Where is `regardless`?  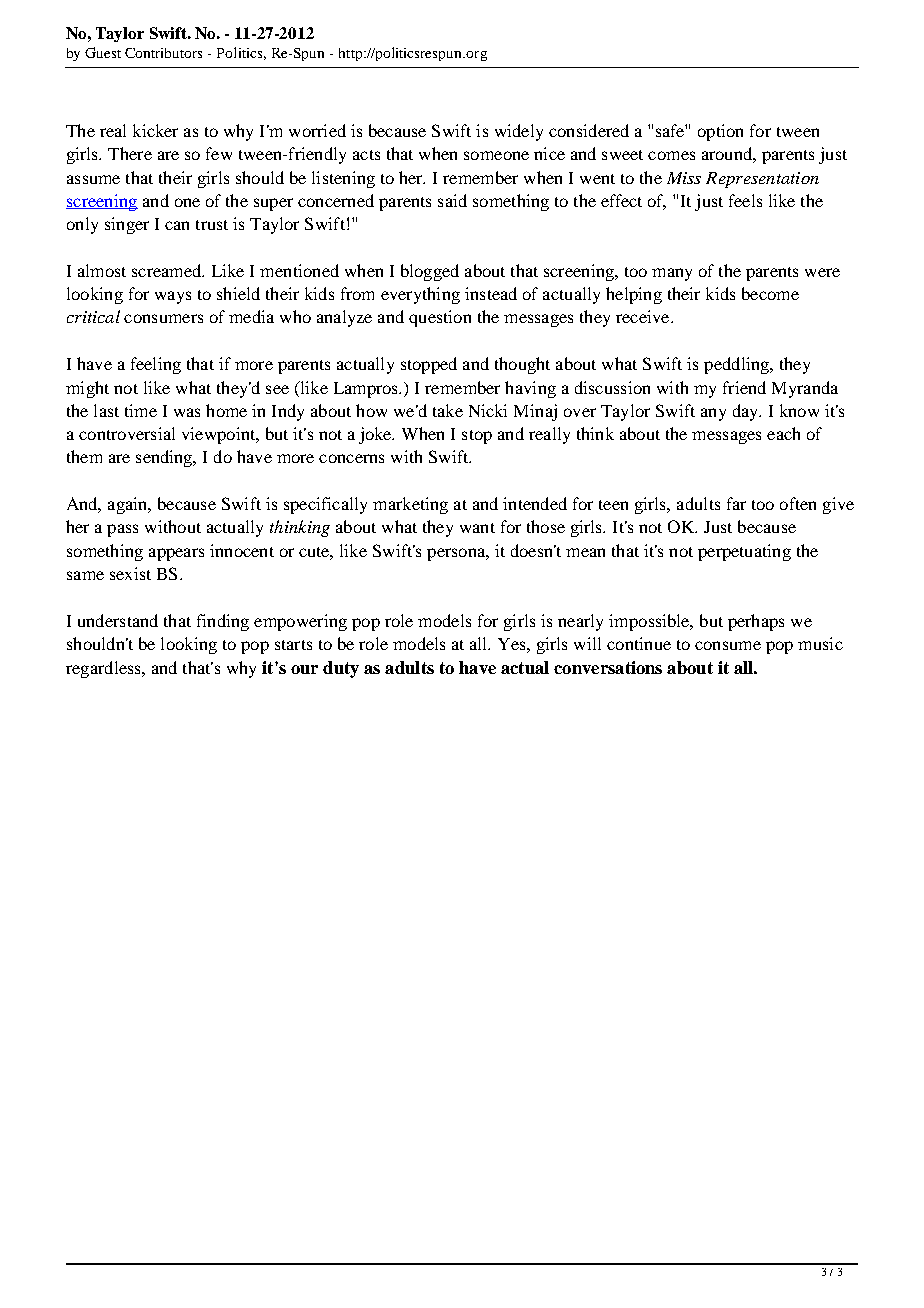
regardless is located at coordinates (104, 669).
